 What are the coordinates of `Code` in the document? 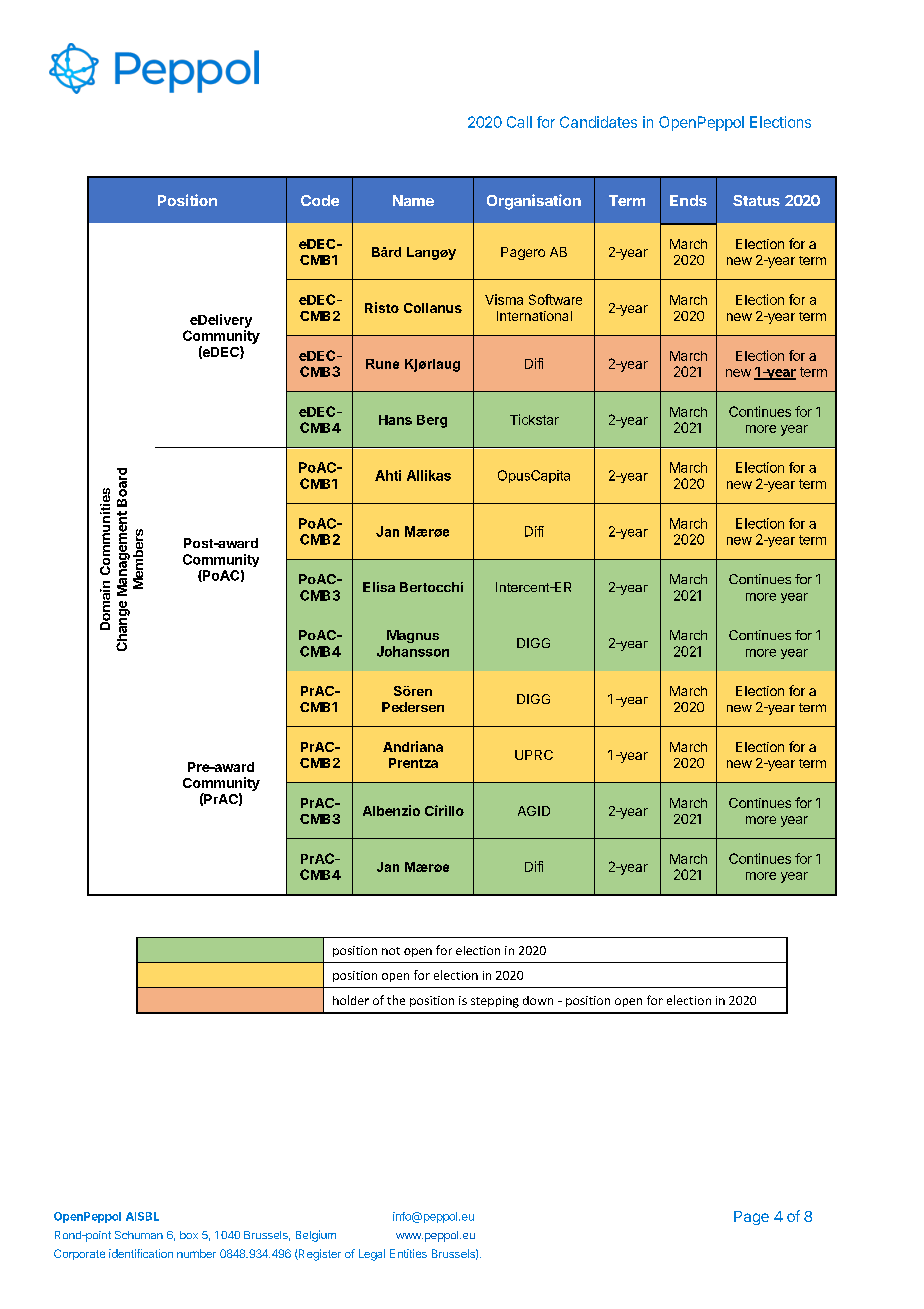 It's located at (320, 200).
